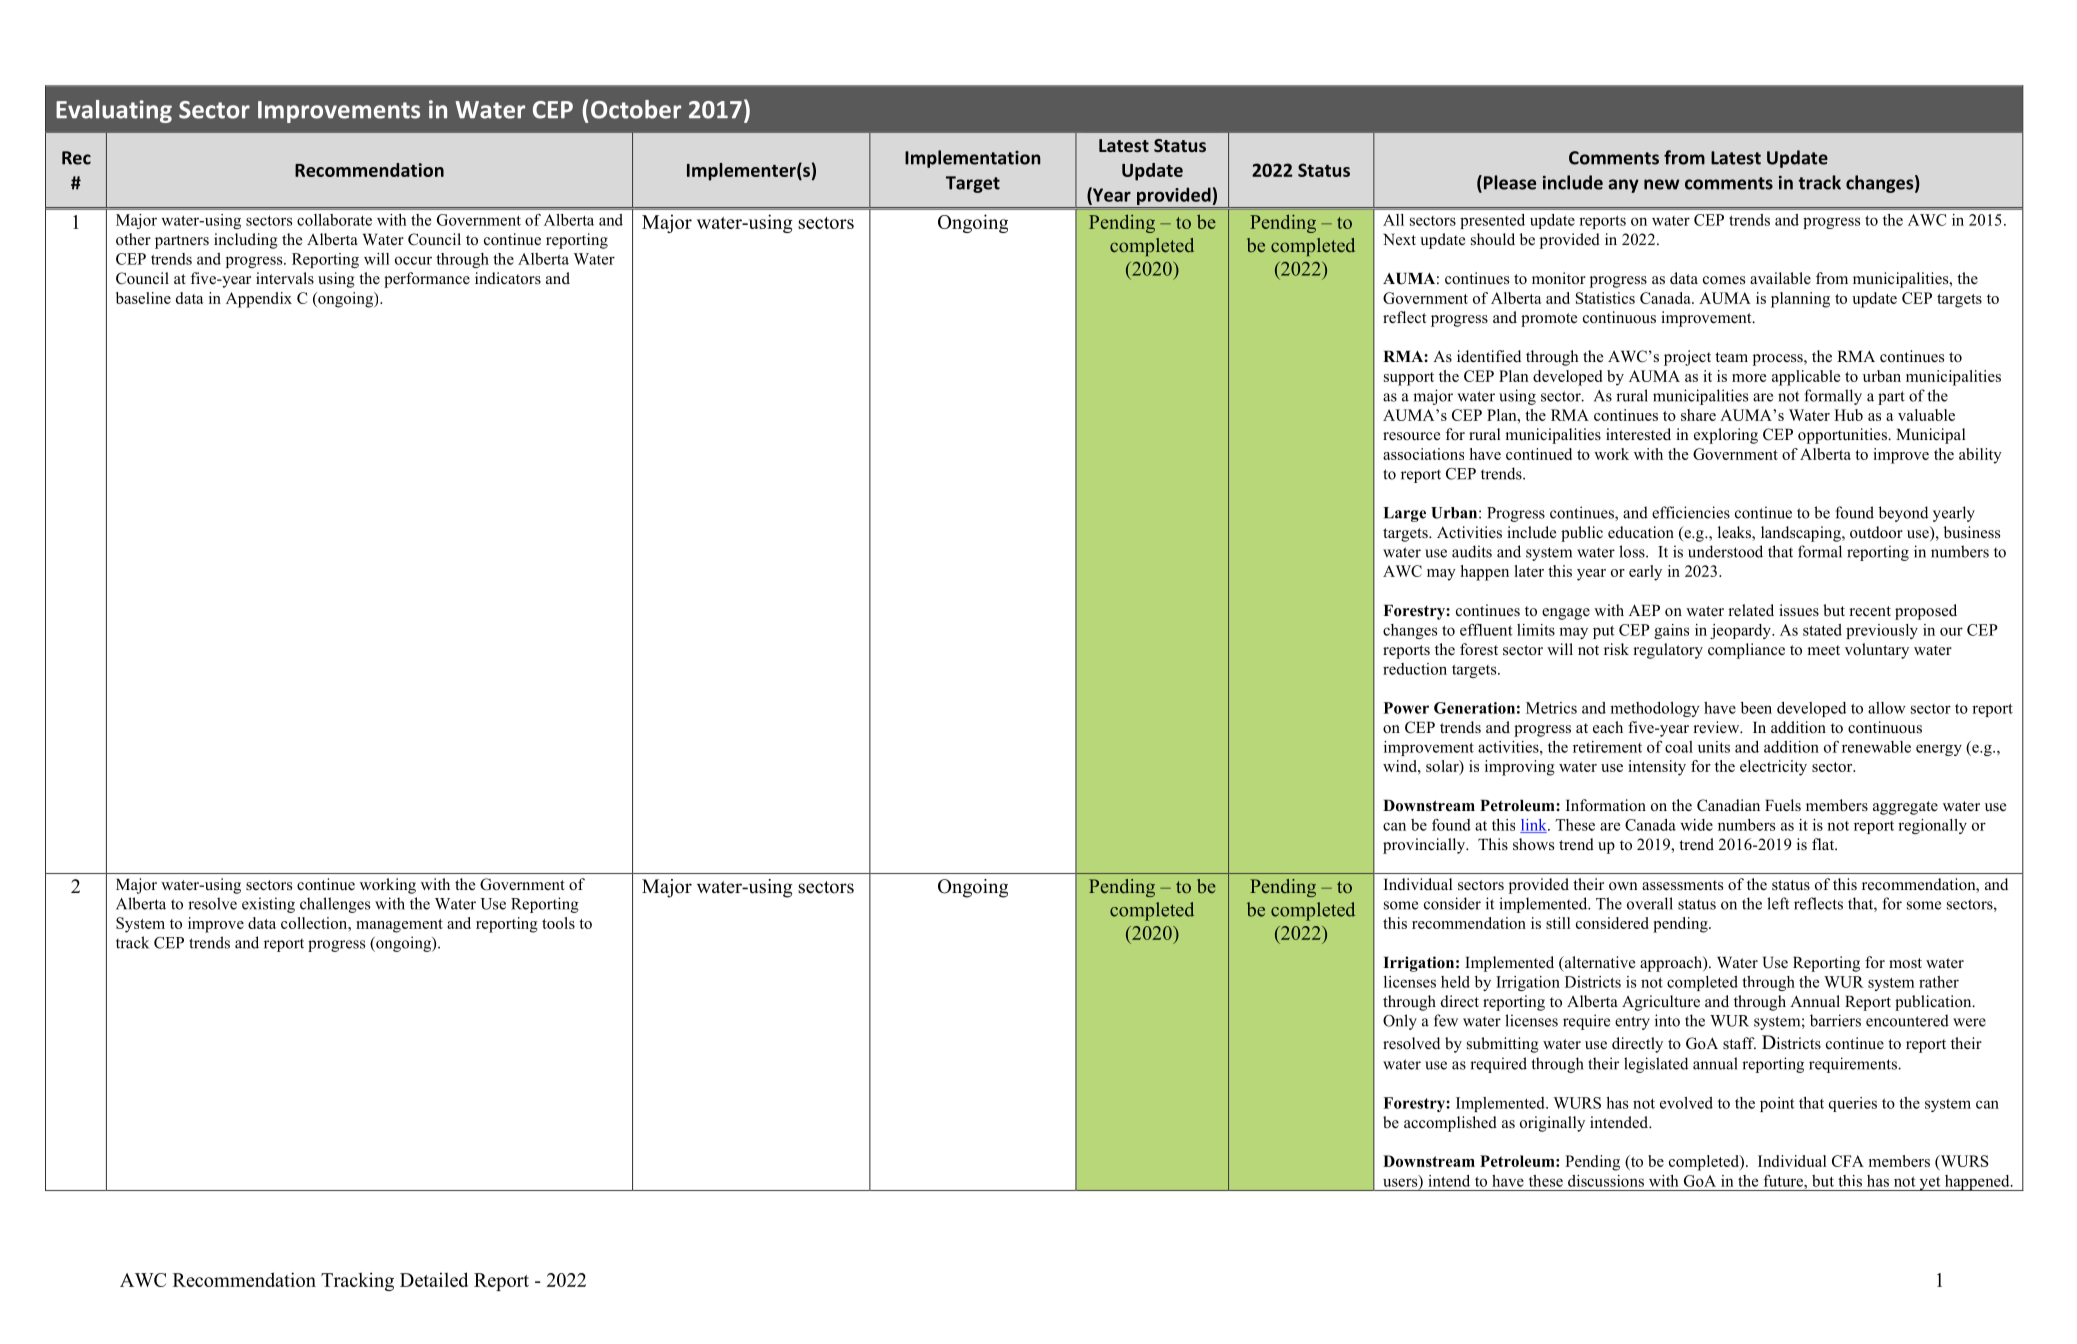  What do you see at coordinates (259, 300) in the image?
I see `Appendix` at bounding box center [259, 300].
